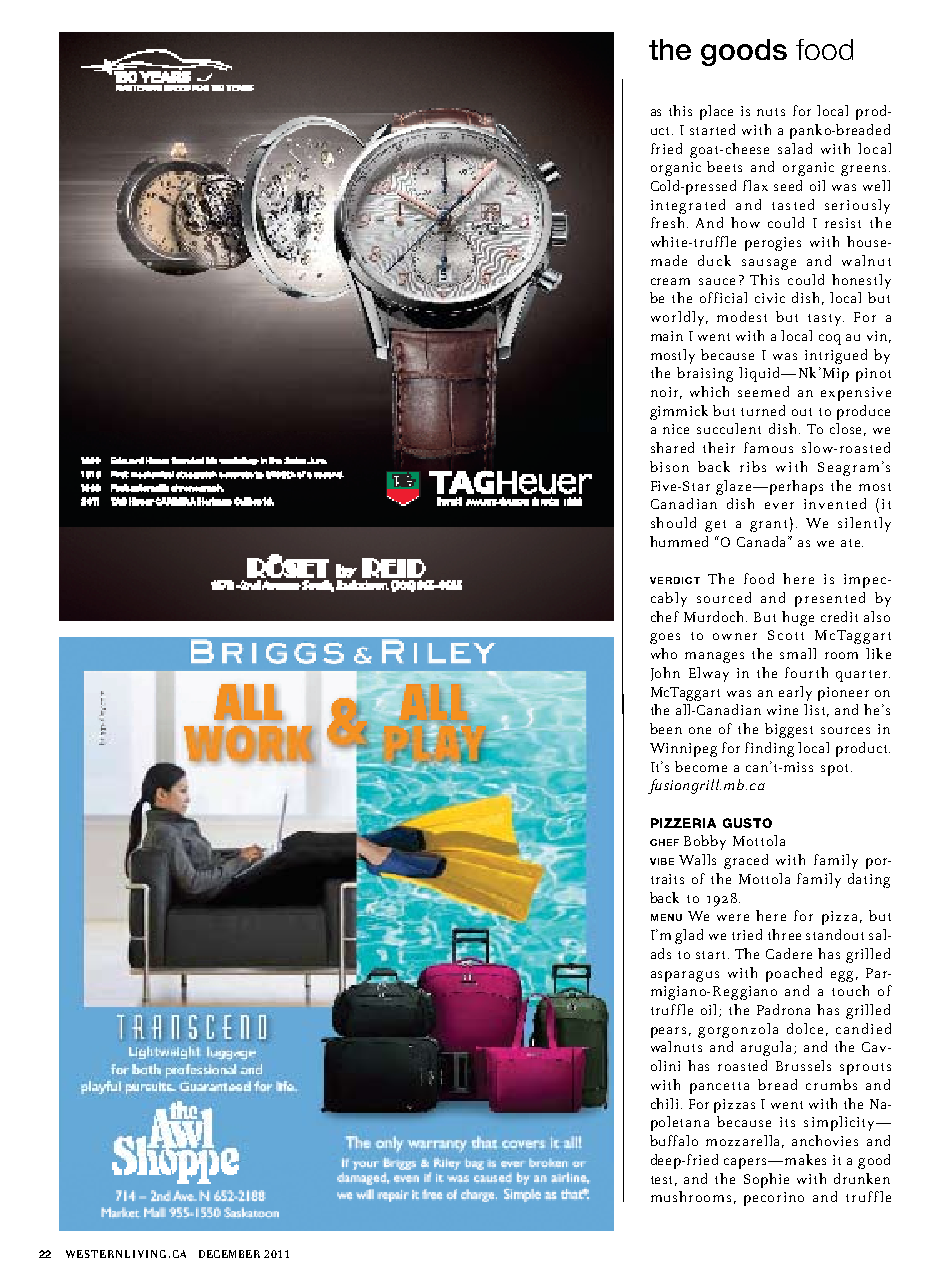  I want to click on salad, so click(795, 148).
